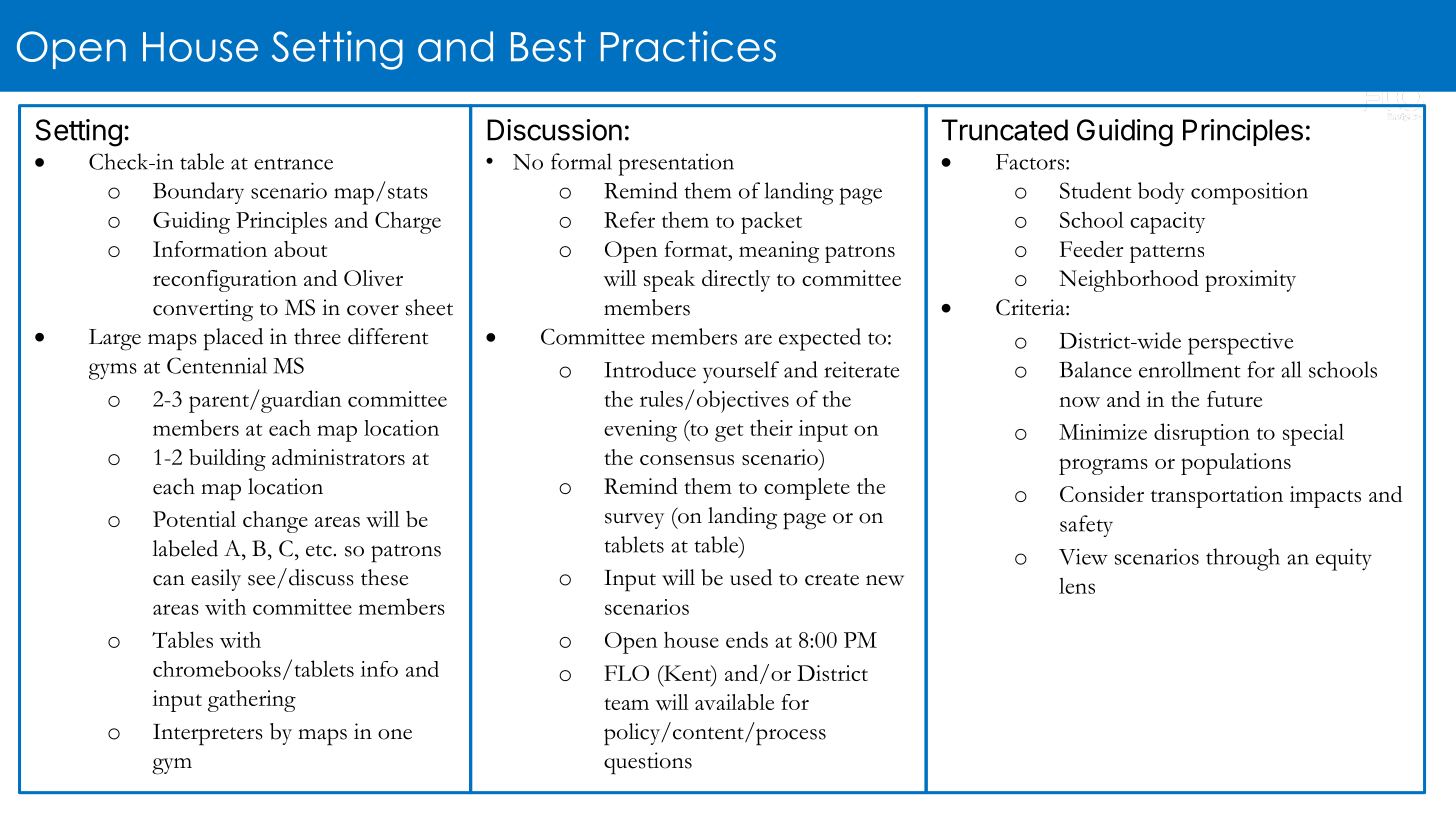 The height and width of the screenshot is (819, 1456). What do you see at coordinates (1005, 130) in the screenshot?
I see `Truncated` at bounding box center [1005, 130].
